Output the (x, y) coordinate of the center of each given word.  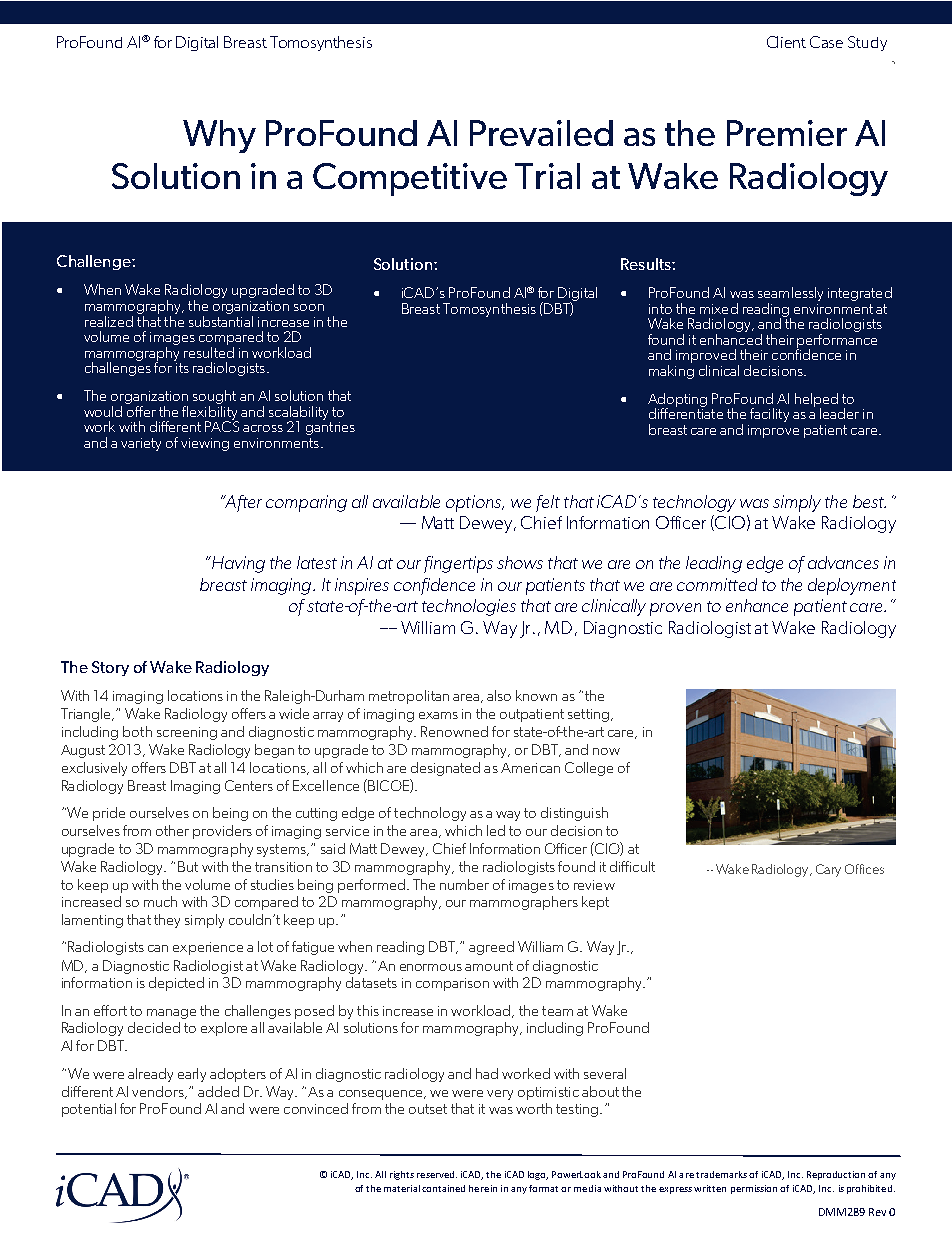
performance (837, 340)
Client (786, 42)
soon (309, 307)
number (464, 884)
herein (483, 1188)
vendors (159, 1092)
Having (237, 564)
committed (717, 584)
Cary (828, 870)
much (160, 901)
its (181, 366)
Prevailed (541, 133)
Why (219, 136)
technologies (469, 607)
